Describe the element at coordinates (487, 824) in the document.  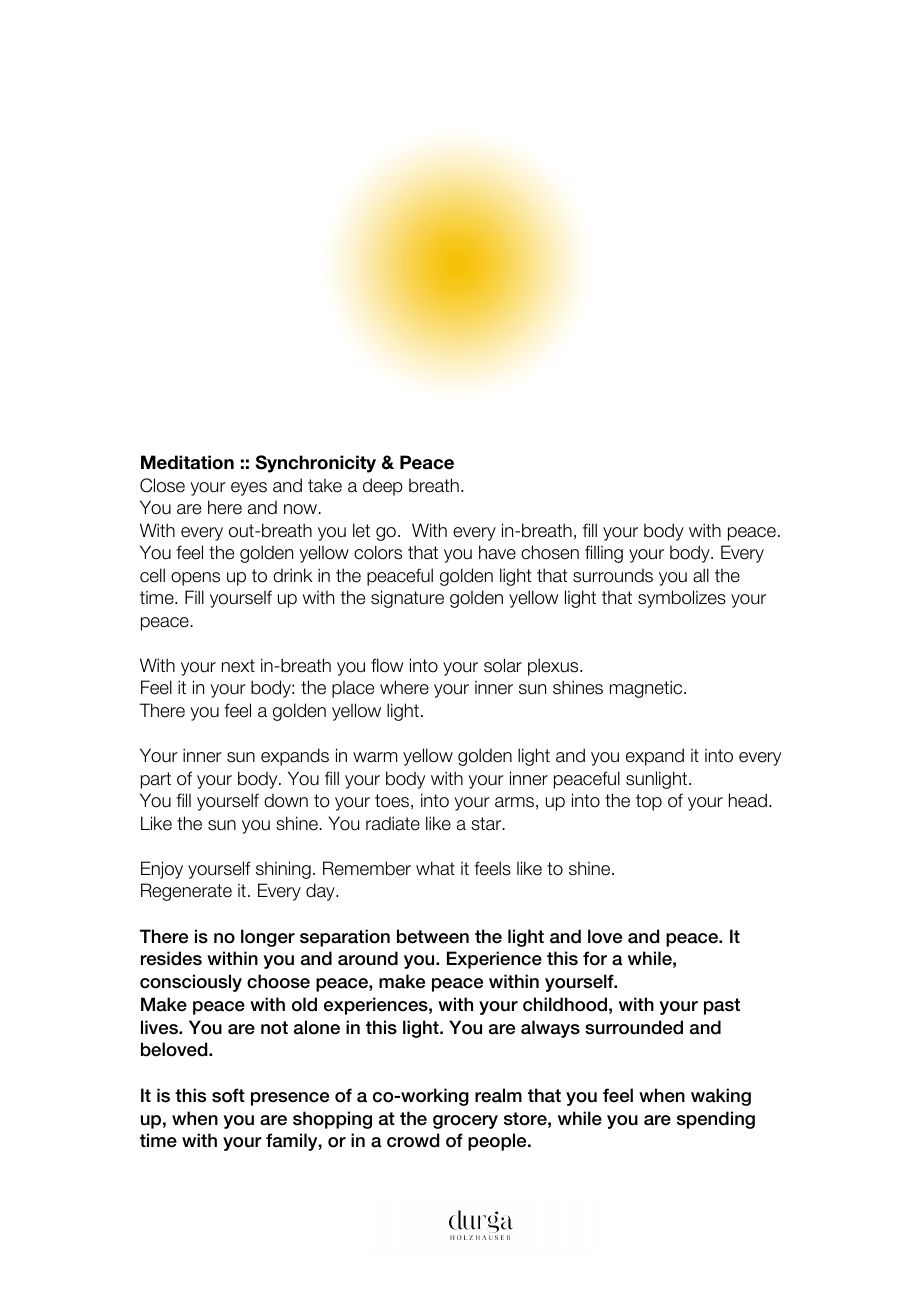
I see `star` at that location.
